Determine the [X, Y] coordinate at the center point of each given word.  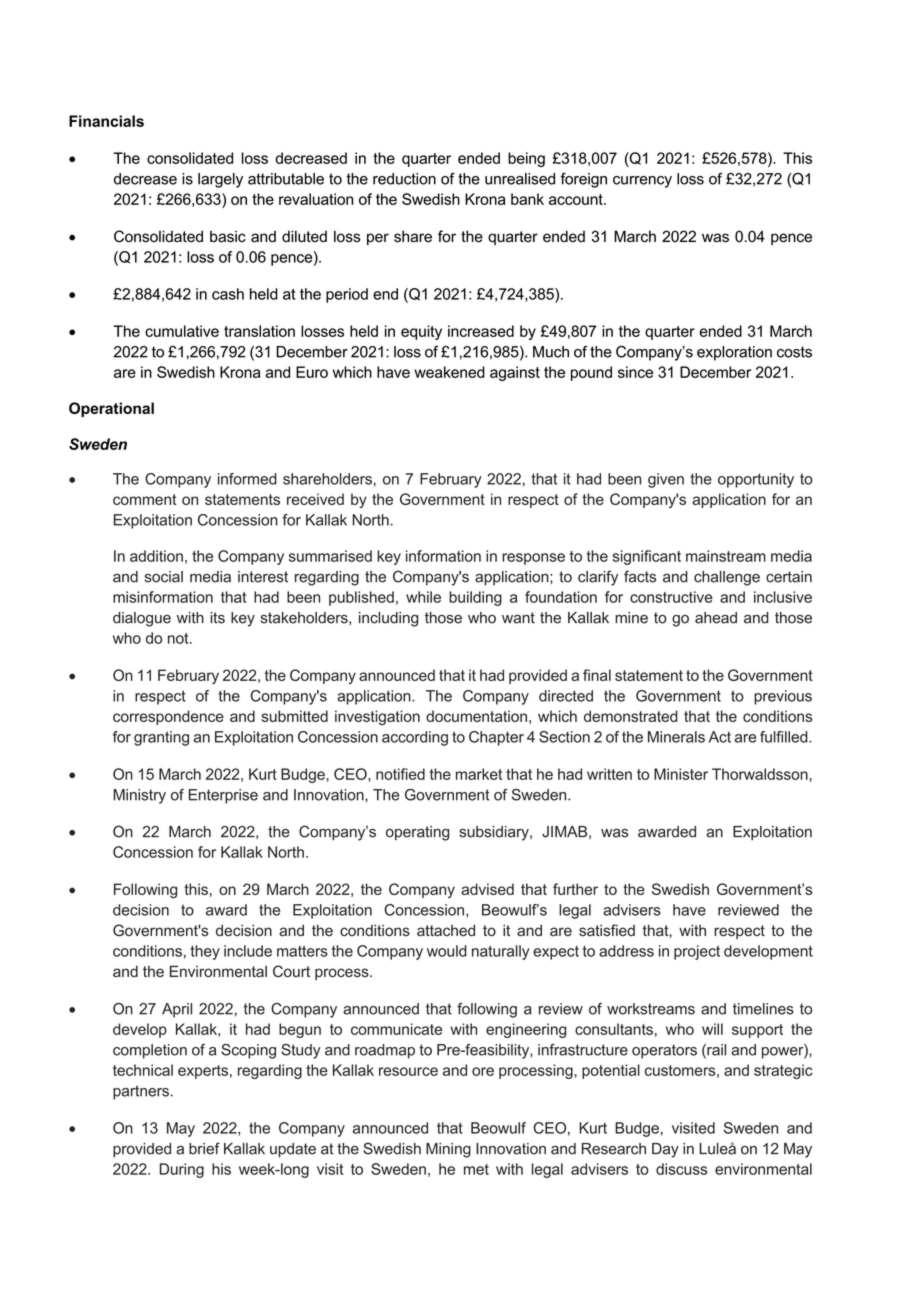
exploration [734, 353]
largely [220, 180]
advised [487, 889]
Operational [111, 409]
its [217, 618]
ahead [716, 618]
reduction [404, 179]
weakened [449, 372]
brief [204, 1148]
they [205, 952]
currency [642, 182]
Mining [448, 1150]
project [697, 952]
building [475, 598]
